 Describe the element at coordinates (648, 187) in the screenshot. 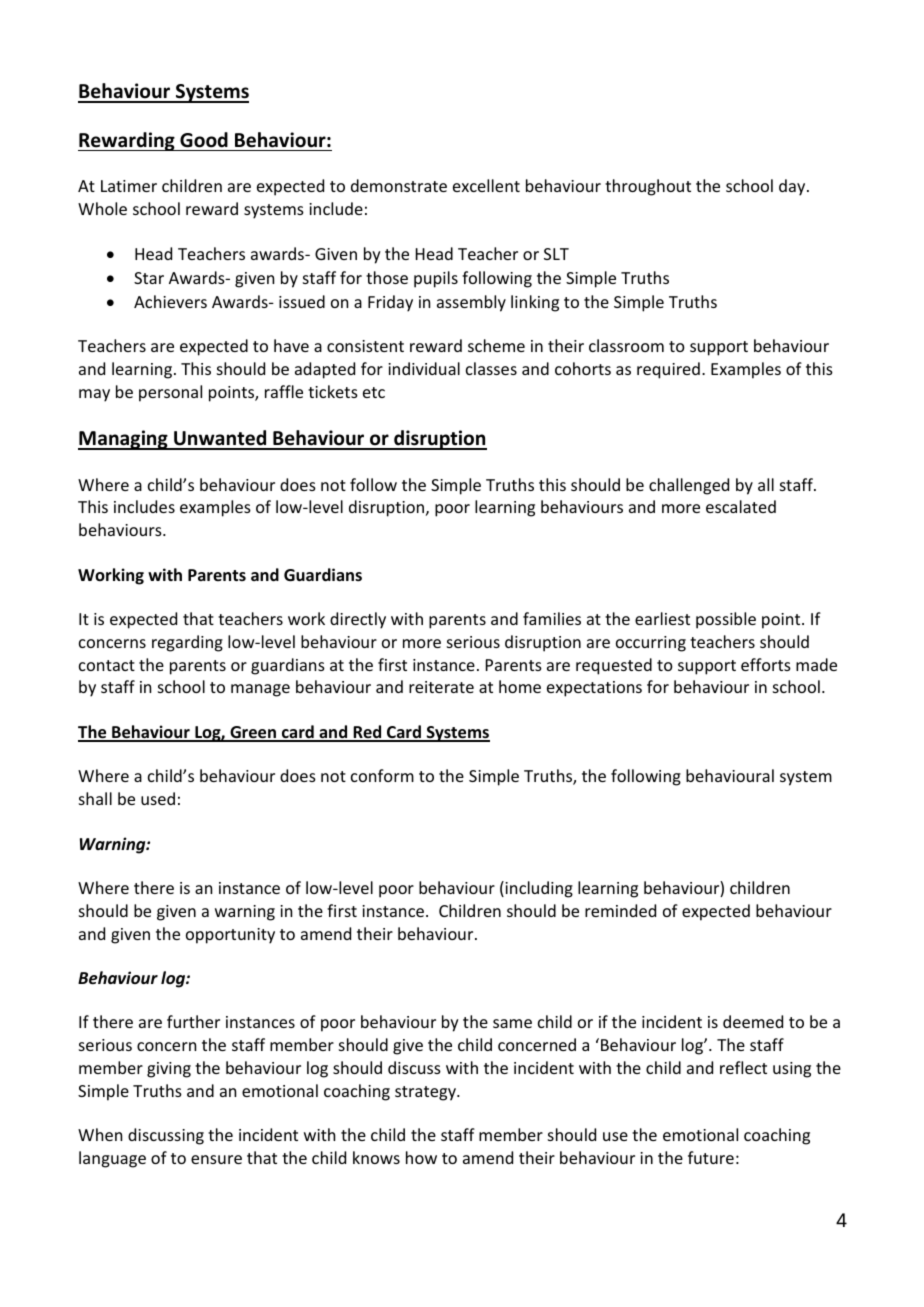

I see `throughout` at that location.
